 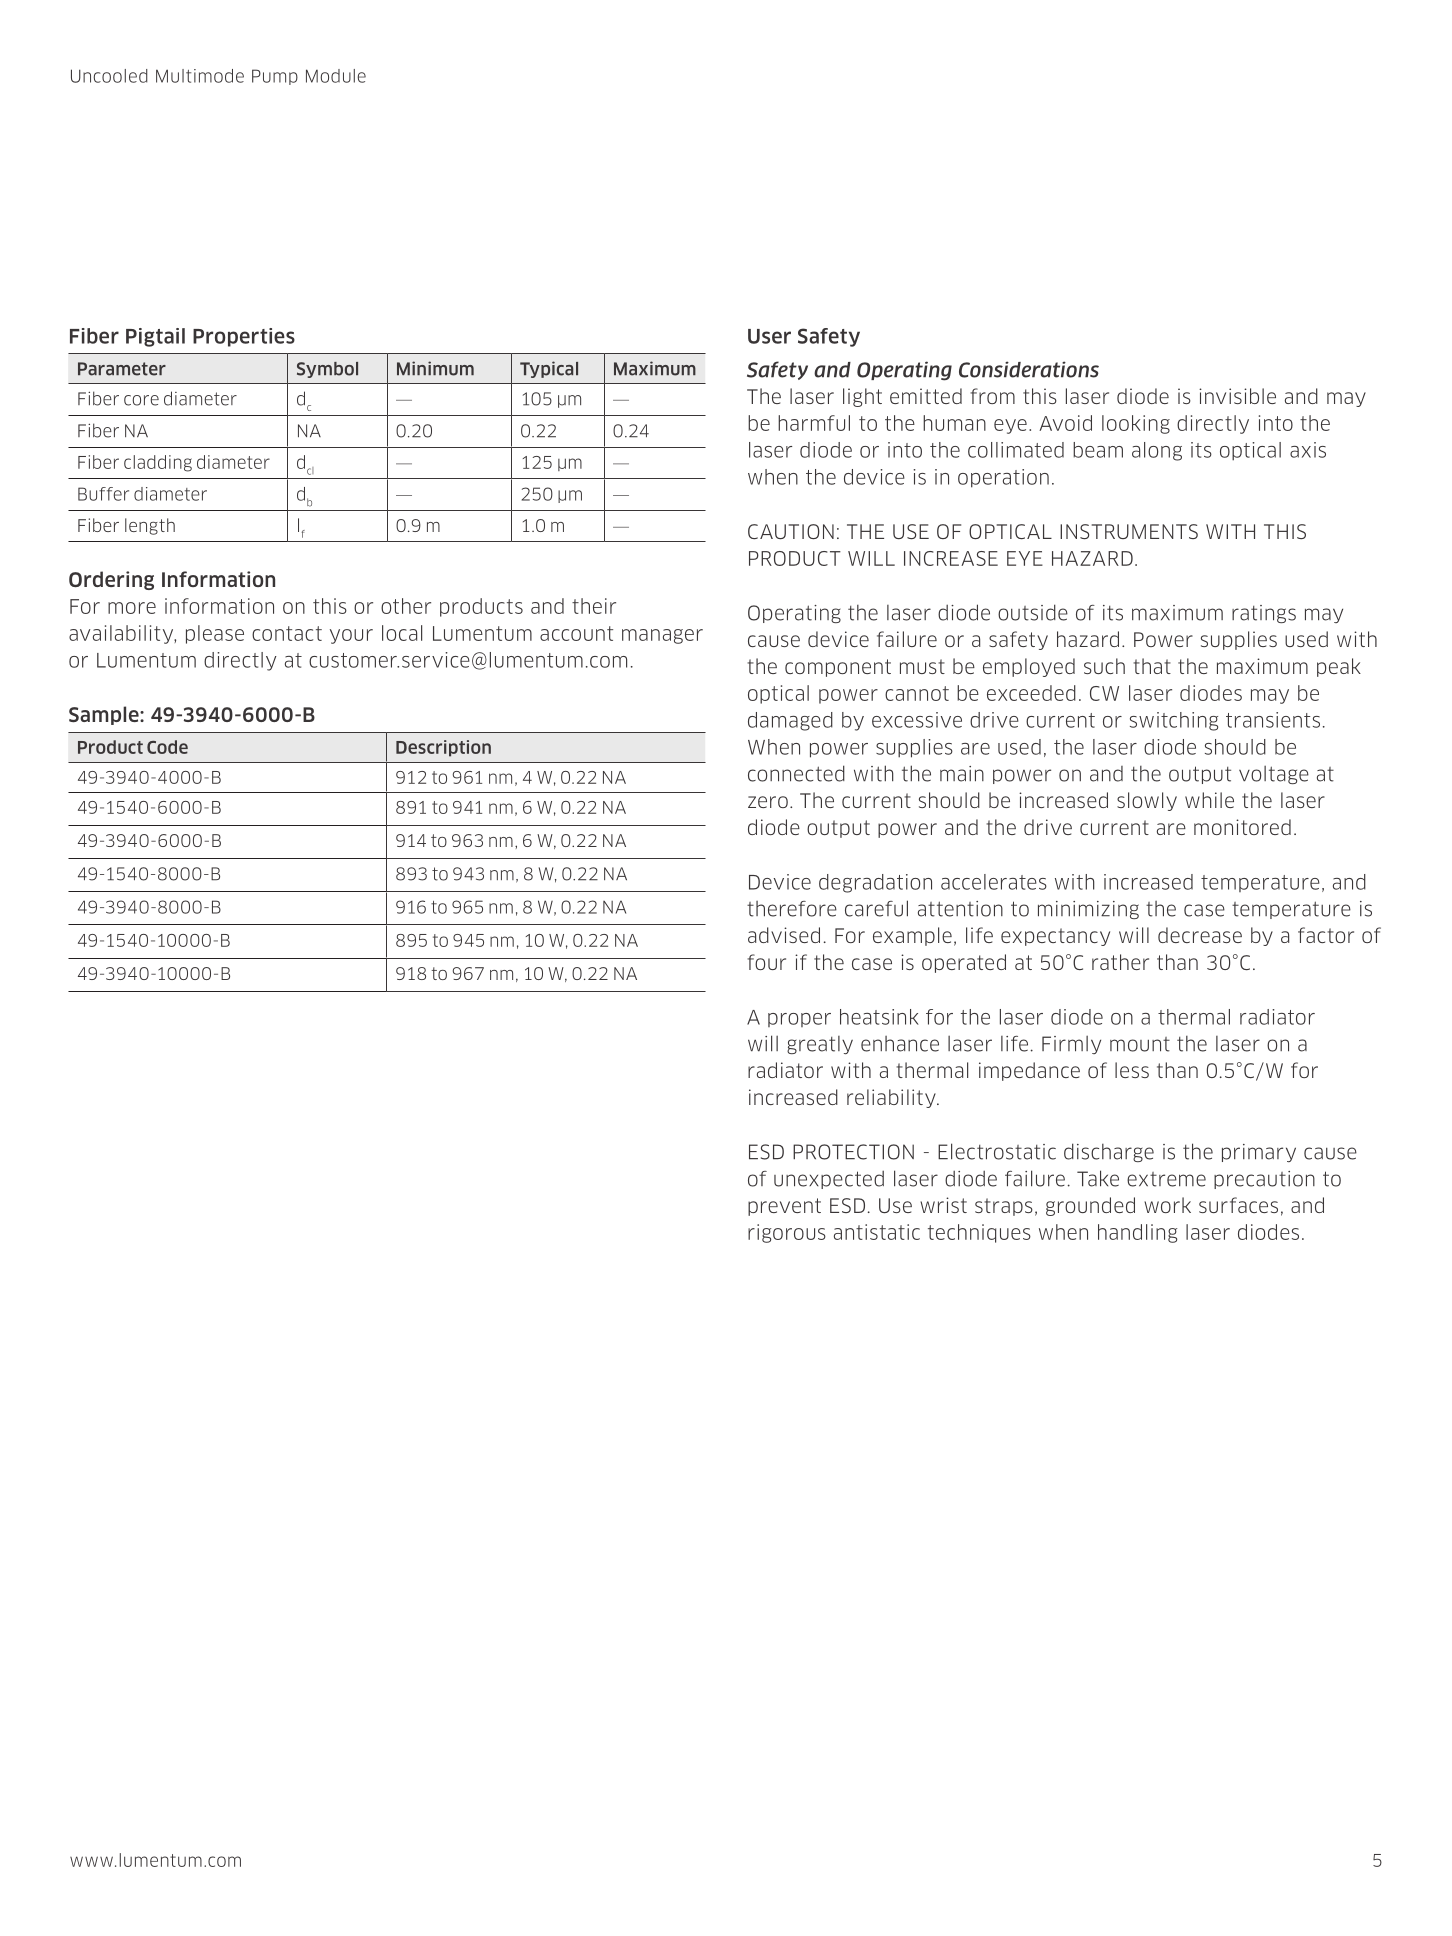 What do you see at coordinates (336, 76) in the screenshot?
I see `Module` at bounding box center [336, 76].
